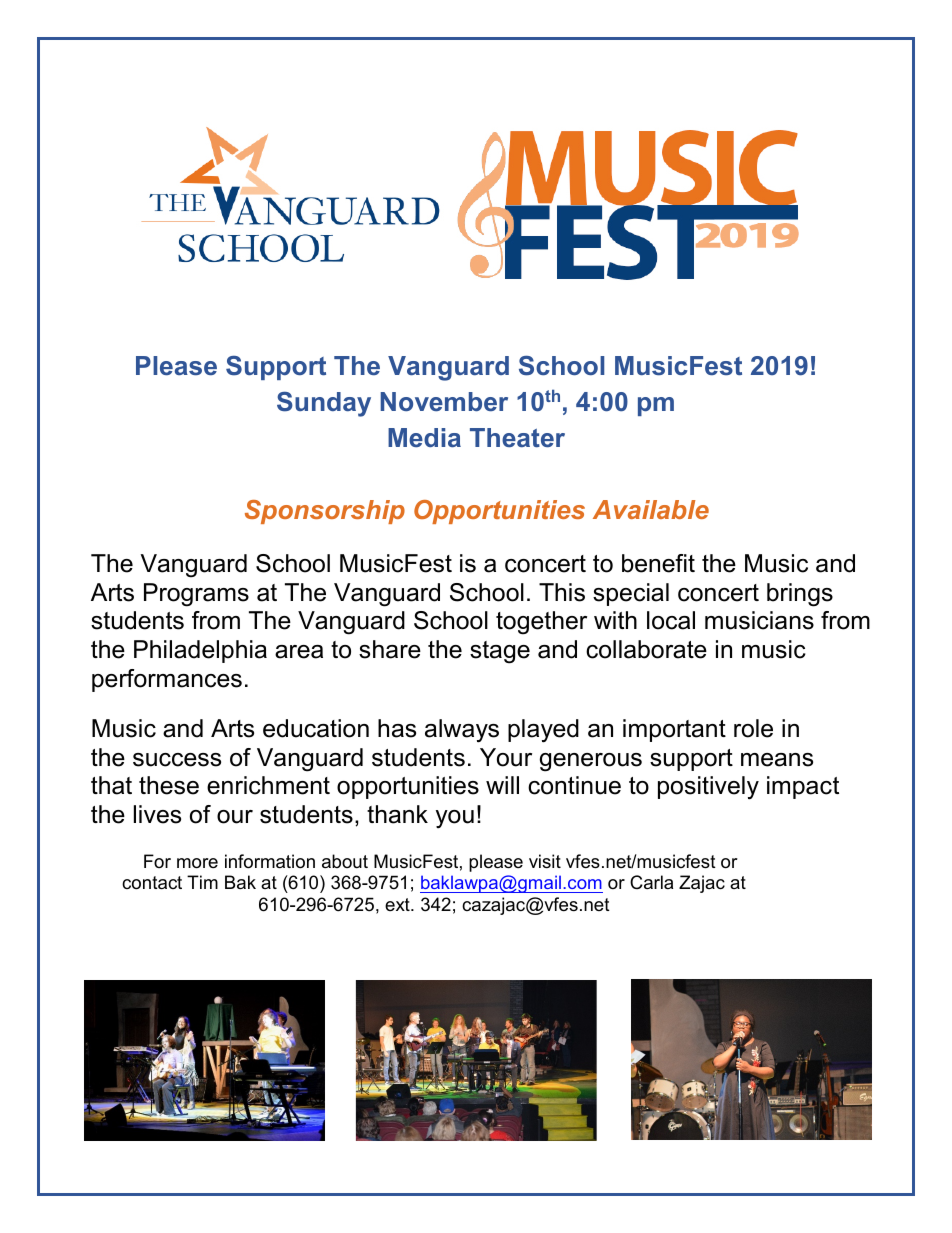 This screenshot has height=1233, width=952. I want to click on Philadelphia, so click(200, 651).
